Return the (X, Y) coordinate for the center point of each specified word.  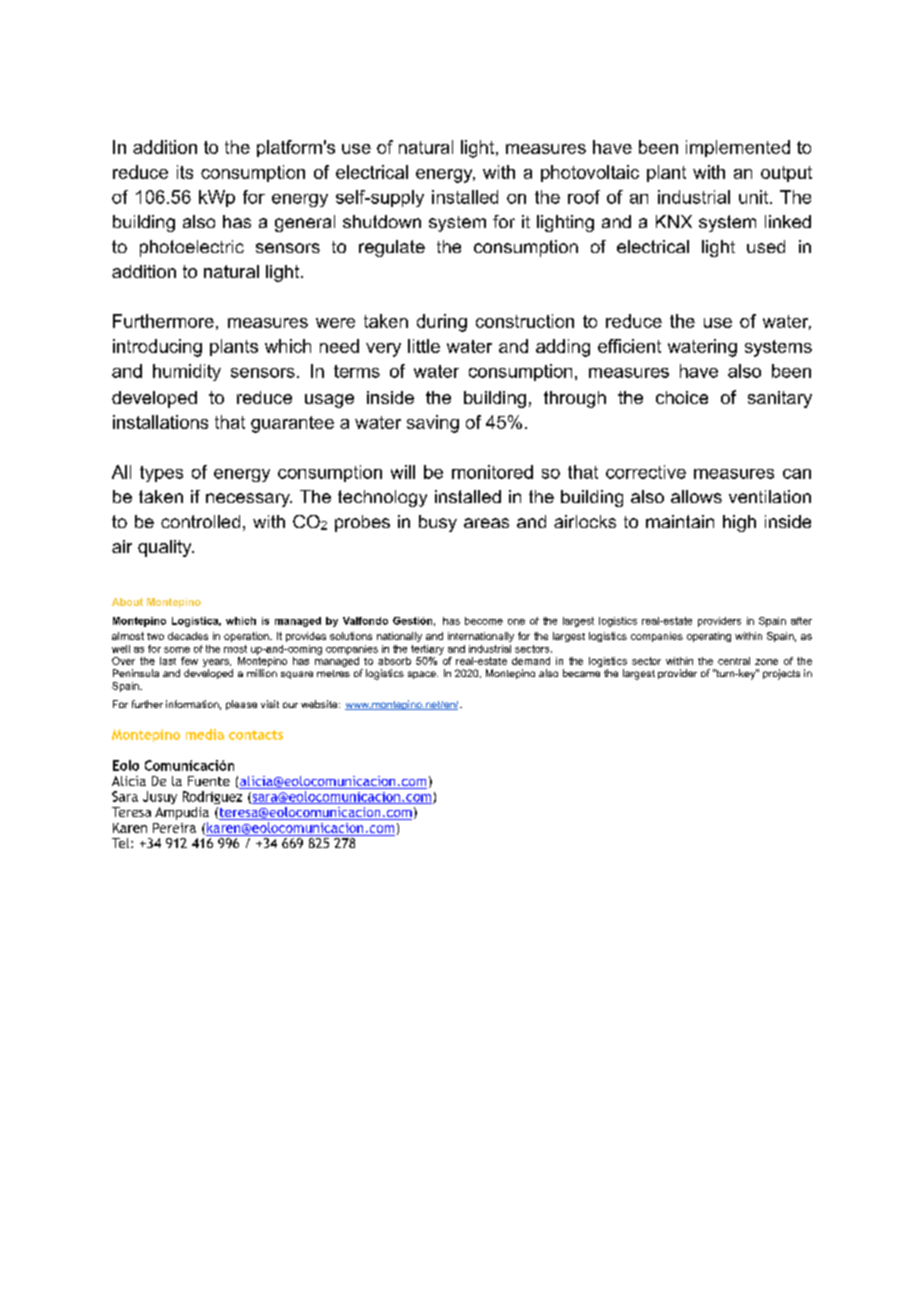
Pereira (174, 828)
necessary (249, 500)
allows (696, 496)
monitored (492, 472)
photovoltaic (590, 173)
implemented (738, 148)
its (185, 172)
